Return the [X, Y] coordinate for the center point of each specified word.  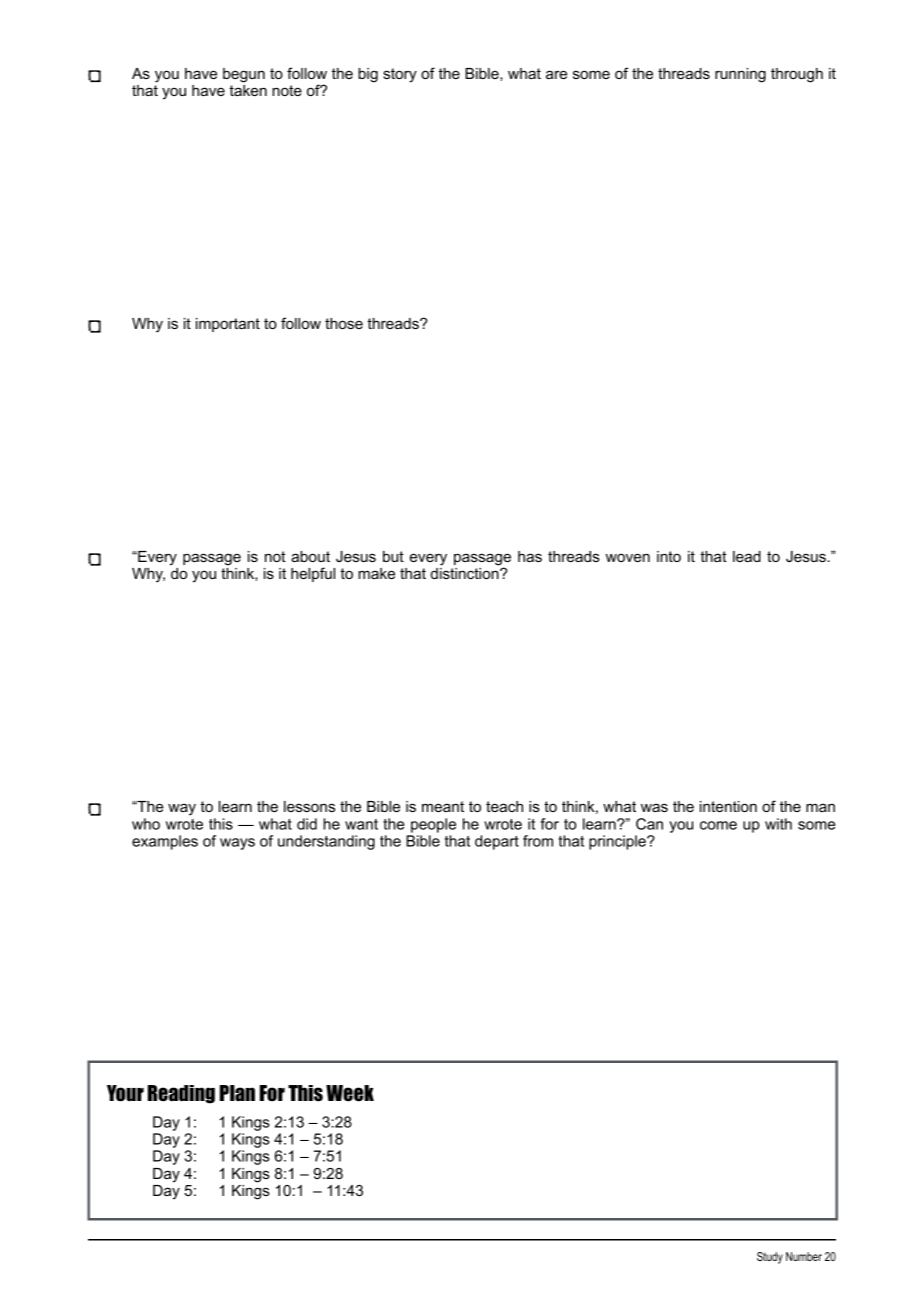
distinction [466, 573]
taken [248, 90]
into [669, 556]
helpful [313, 574]
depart [497, 842]
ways [237, 844]
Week [350, 1093]
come [718, 825]
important [228, 325]
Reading [181, 1094]
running [740, 75]
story [400, 75]
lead [747, 556]
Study [770, 1258]
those [344, 323]
